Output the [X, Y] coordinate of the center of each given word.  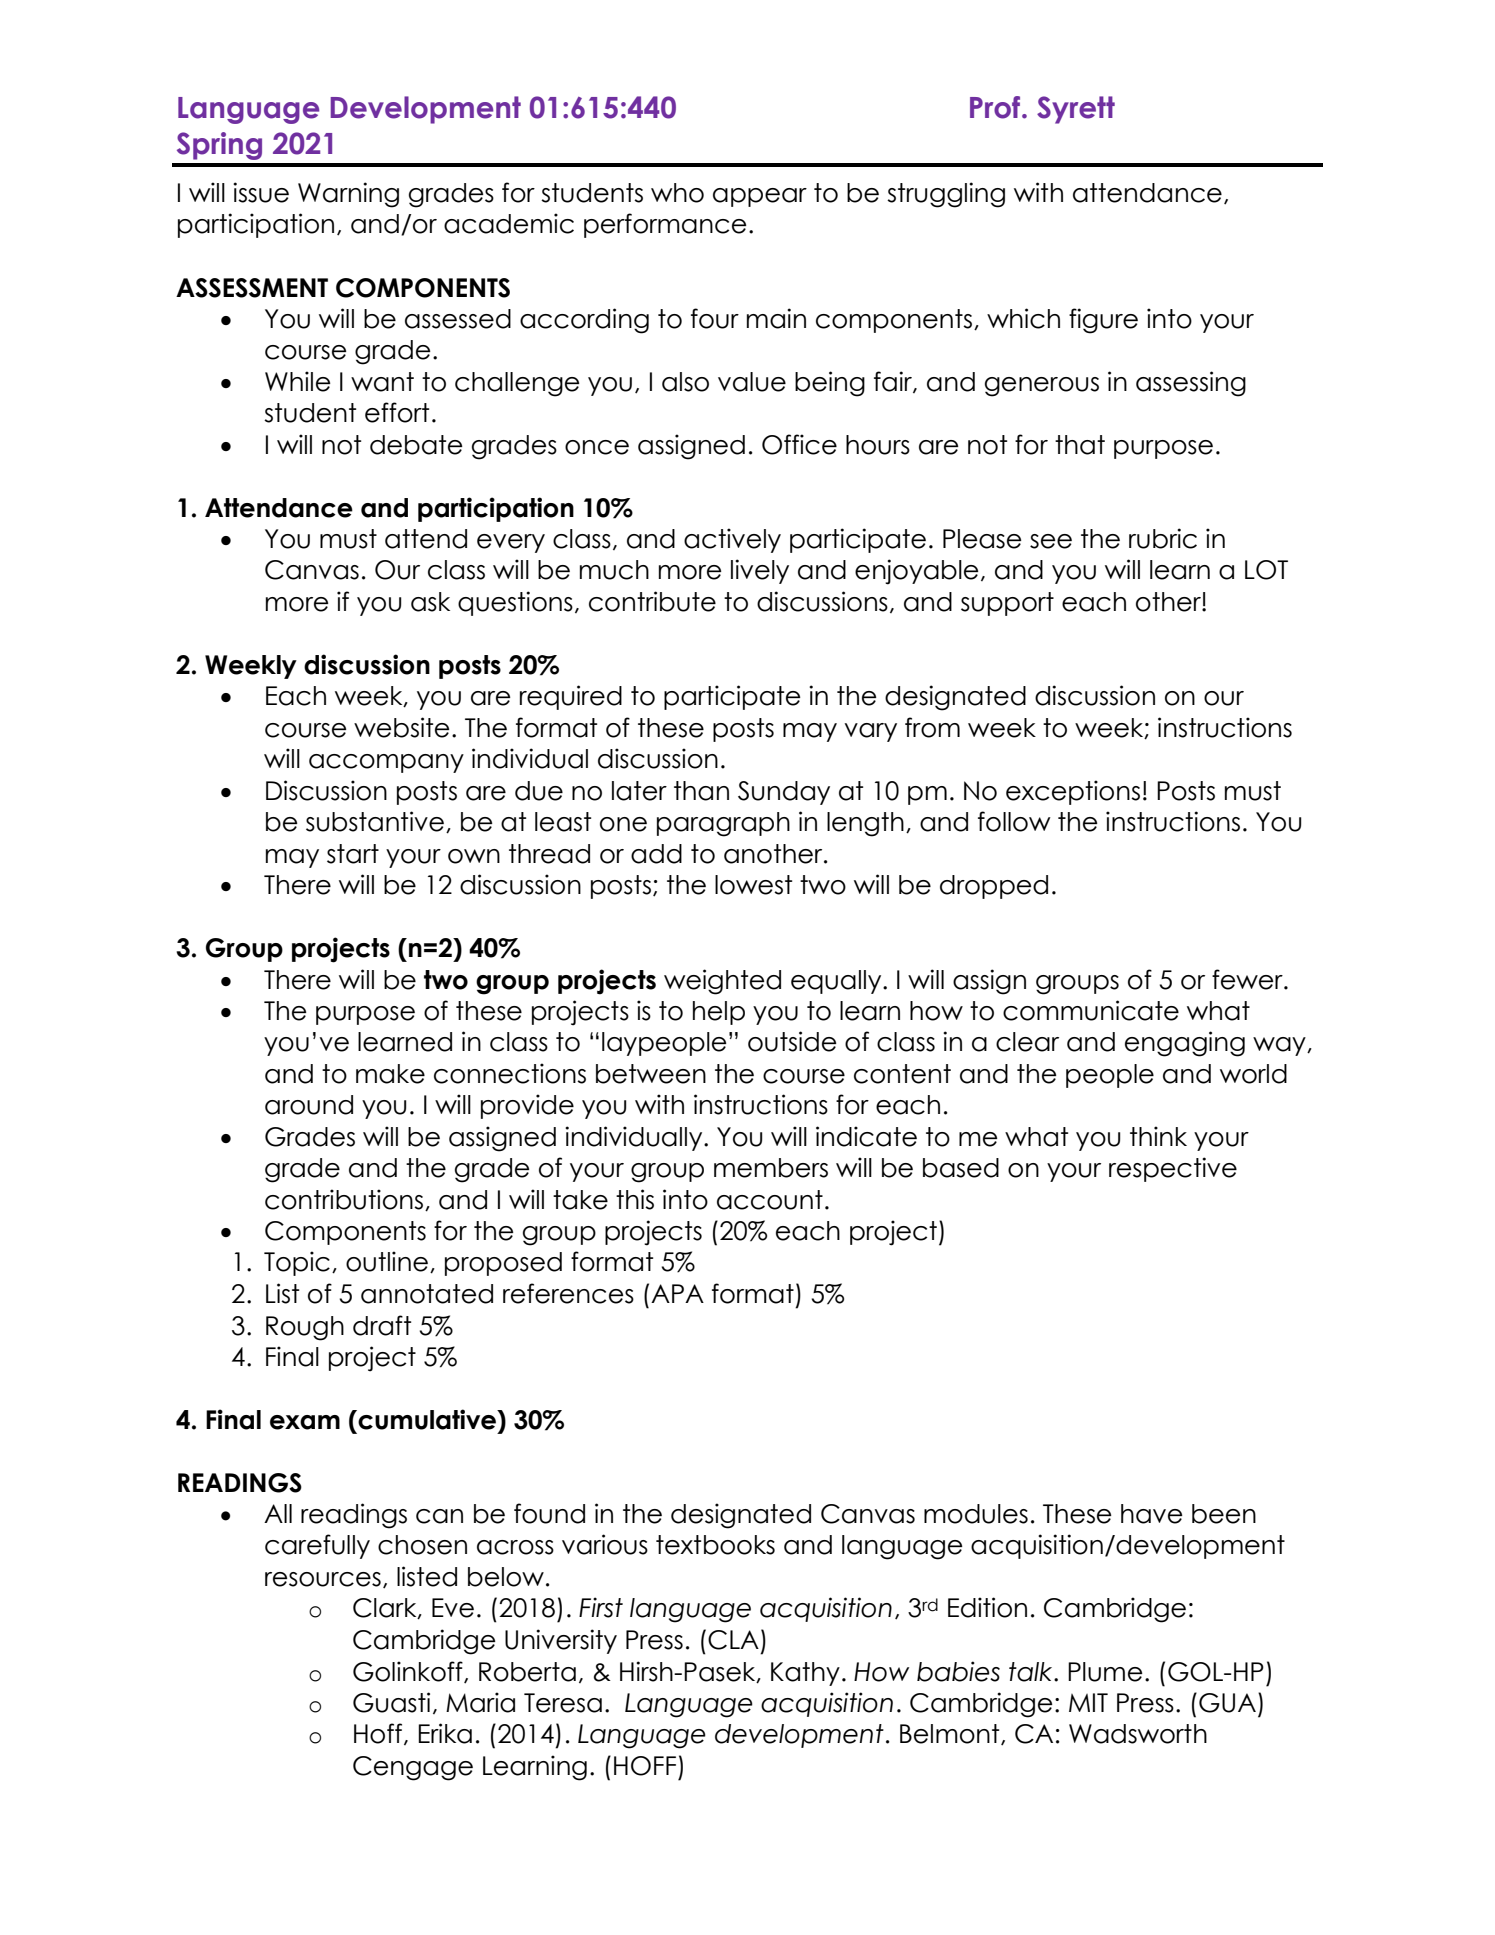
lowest [753, 885]
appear [760, 197]
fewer [1248, 979]
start [353, 854]
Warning [348, 195]
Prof [996, 107]
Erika [445, 1733]
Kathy [805, 1674]
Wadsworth [1138, 1734]
